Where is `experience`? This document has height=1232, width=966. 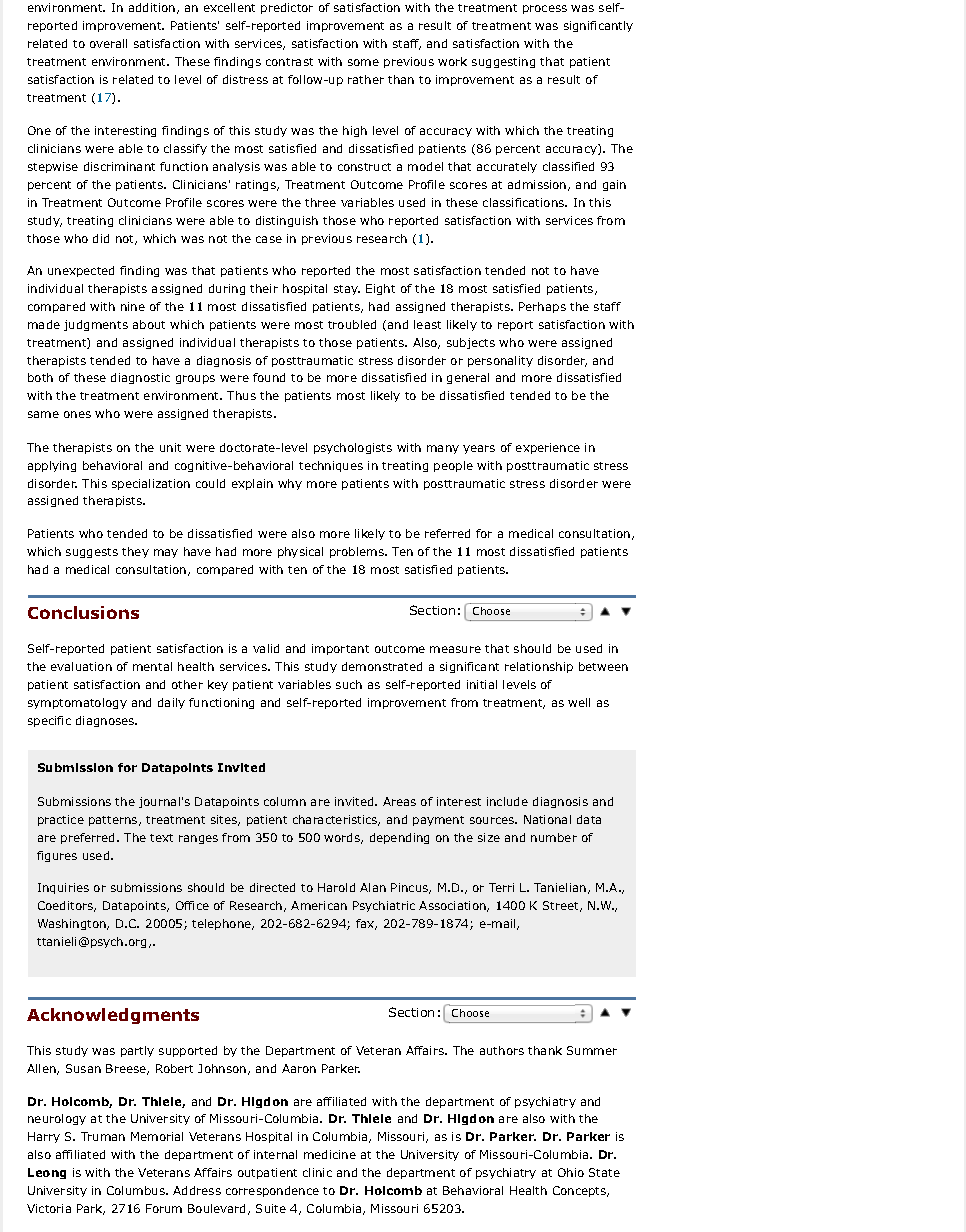
experience is located at coordinates (548, 448).
